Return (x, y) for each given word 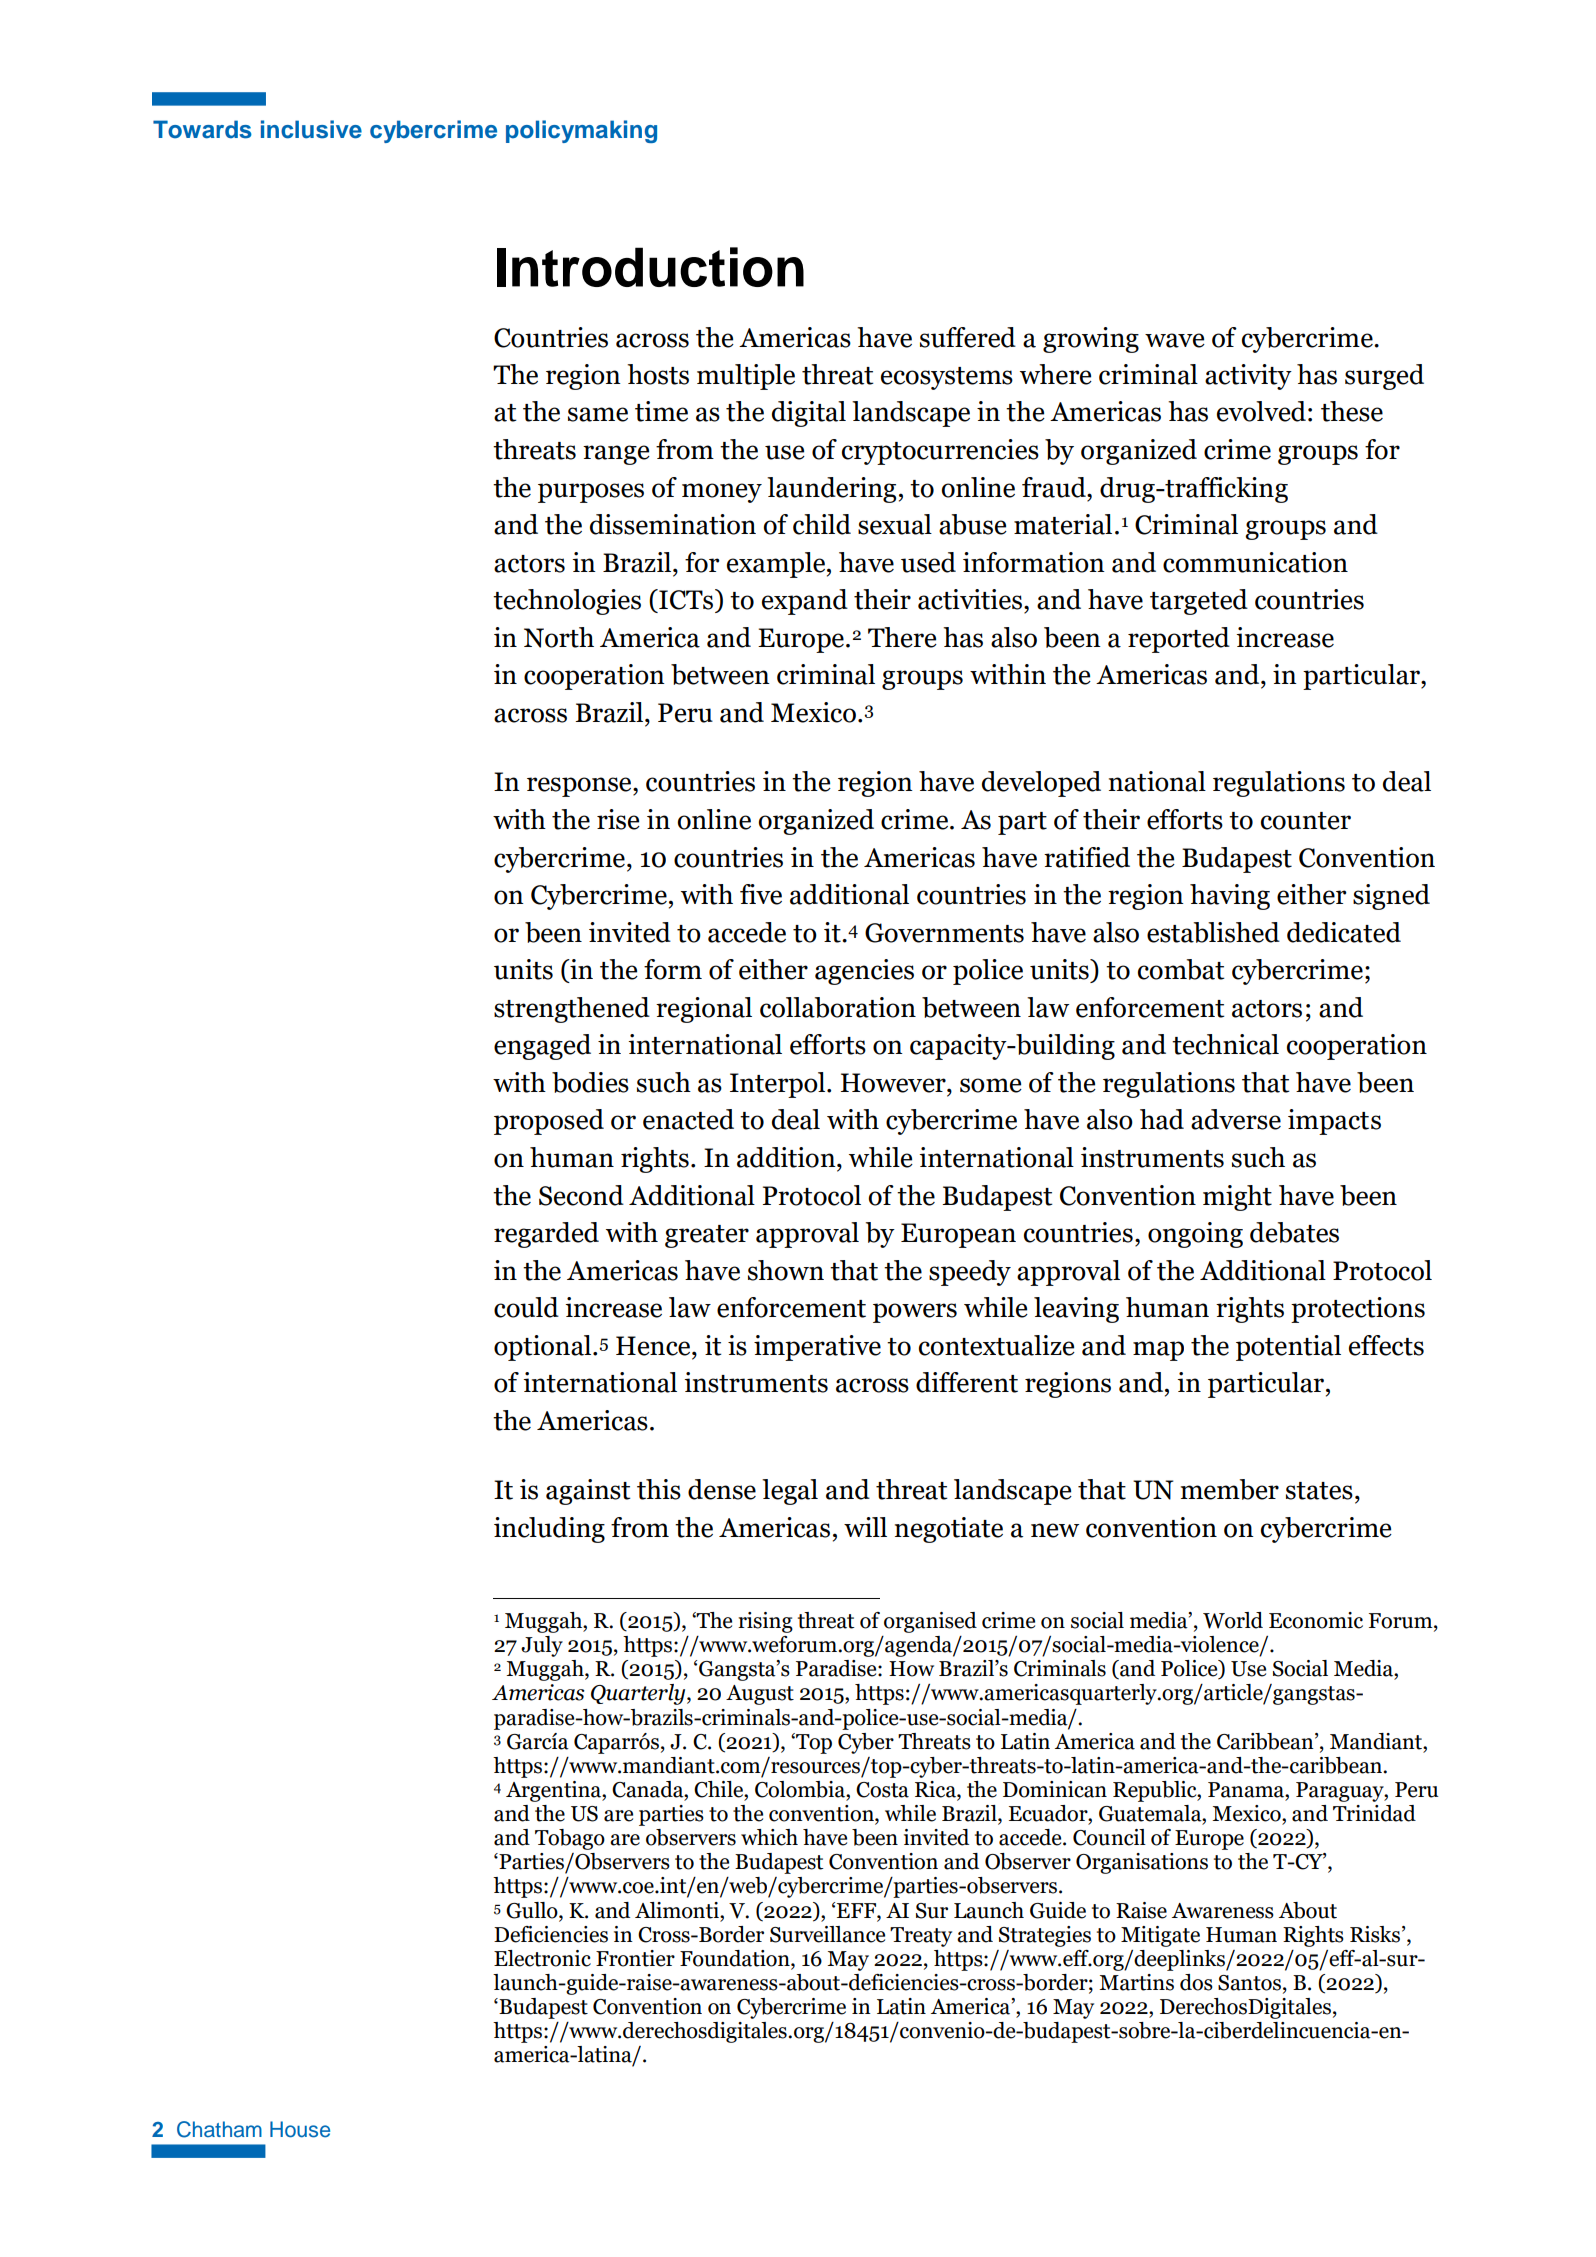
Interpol (779, 1085)
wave (1175, 340)
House (300, 2129)
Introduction (650, 267)
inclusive (311, 129)
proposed (549, 1122)
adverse (1236, 1119)
